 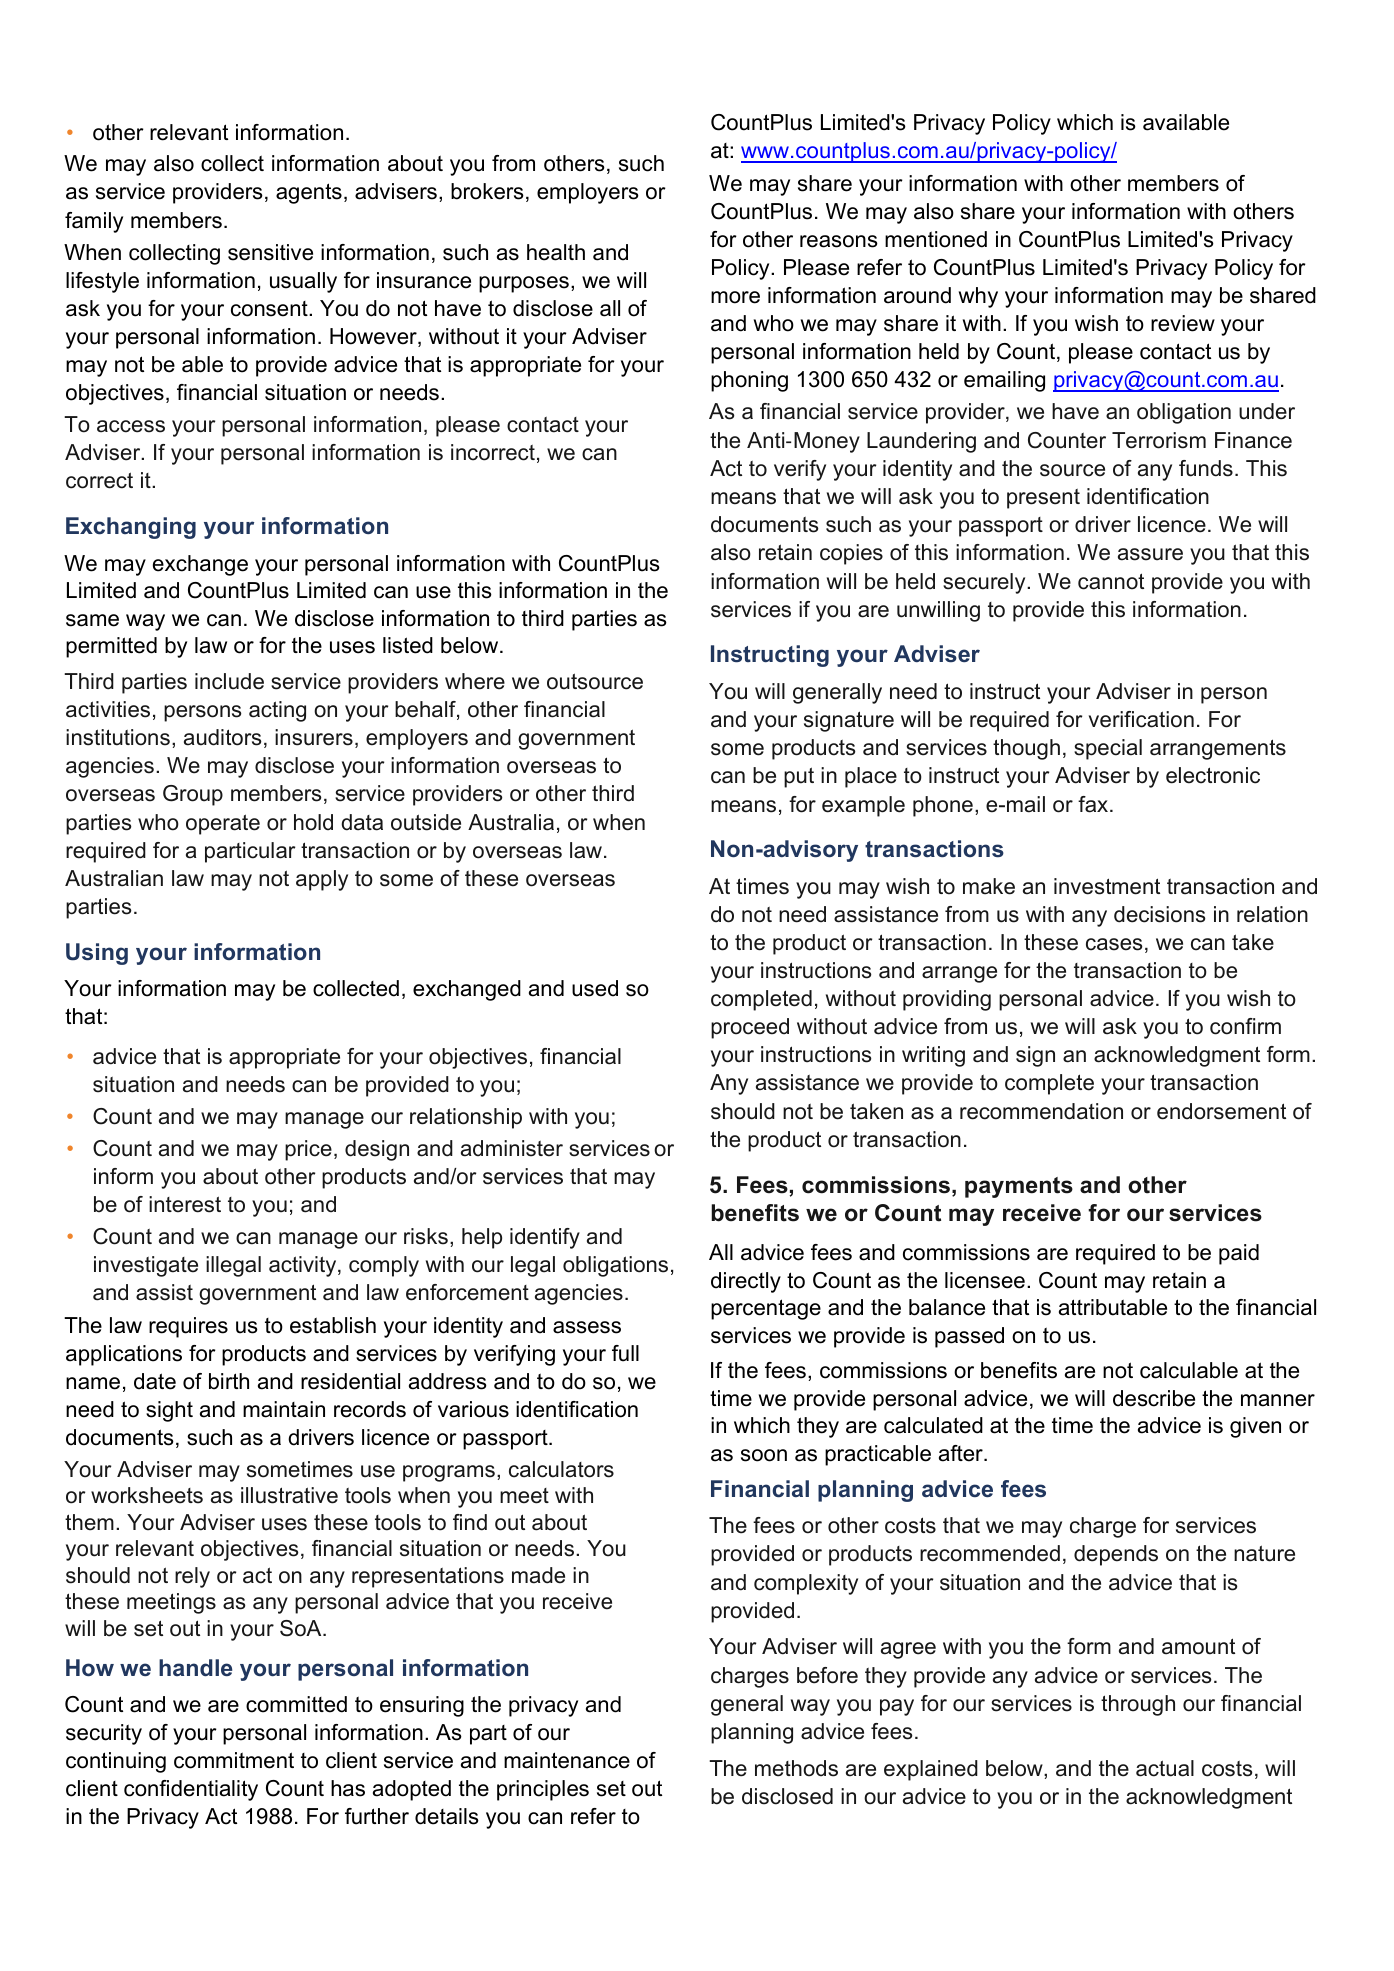 What do you see at coordinates (270, 252) in the document?
I see `sensitive` at bounding box center [270, 252].
